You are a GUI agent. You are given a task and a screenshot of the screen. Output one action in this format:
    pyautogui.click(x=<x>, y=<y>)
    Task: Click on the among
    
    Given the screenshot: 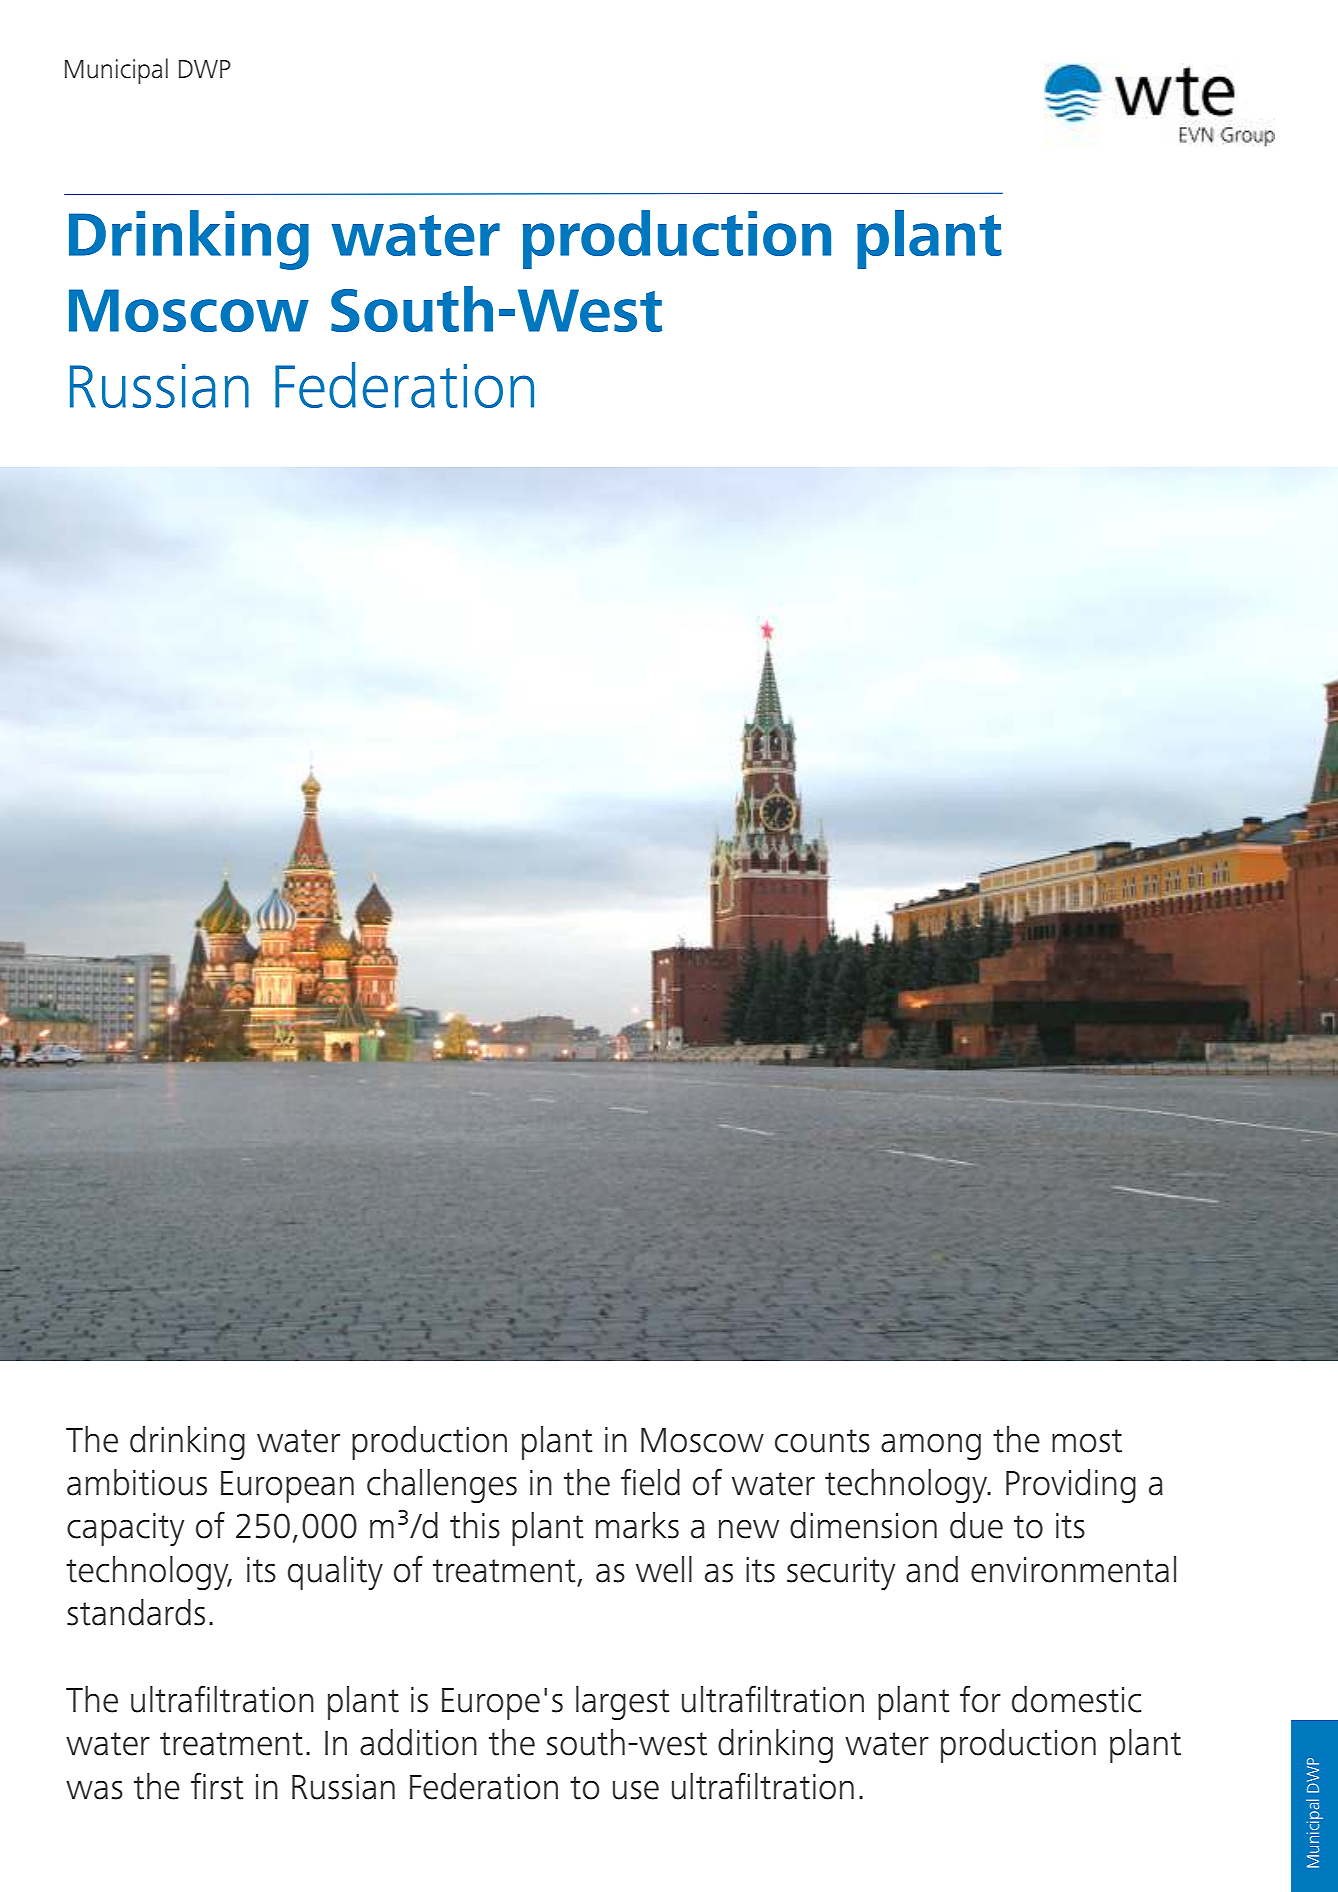 What is the action you would take?
    pyautogui.click(x=931, y=1446)
